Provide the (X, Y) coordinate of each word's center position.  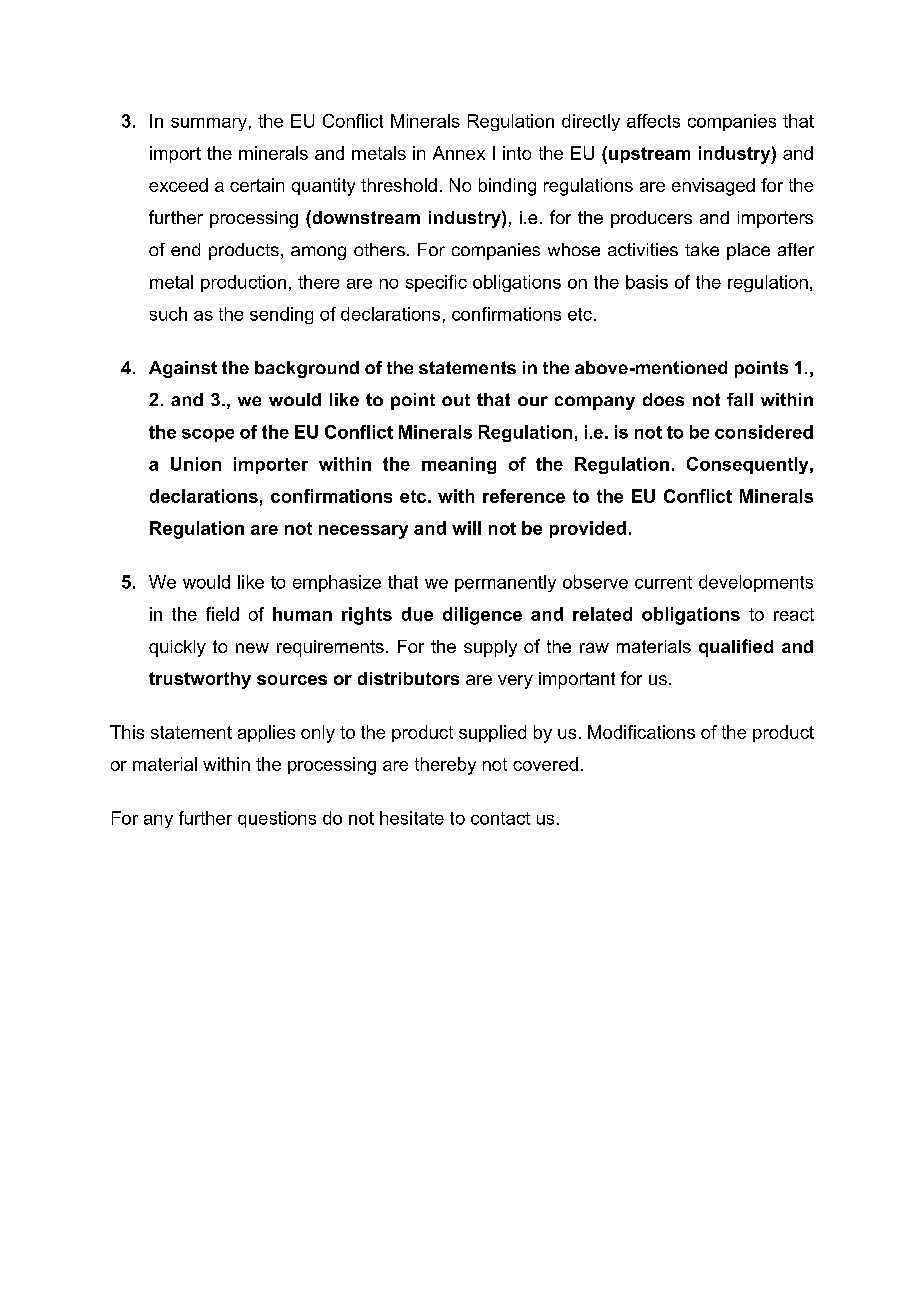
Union (196, 464)
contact (500, 818)
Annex (459, 153)
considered (764, 432)
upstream (649, 155)
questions (277, 819)
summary (209, 124)
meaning (459, 465)
